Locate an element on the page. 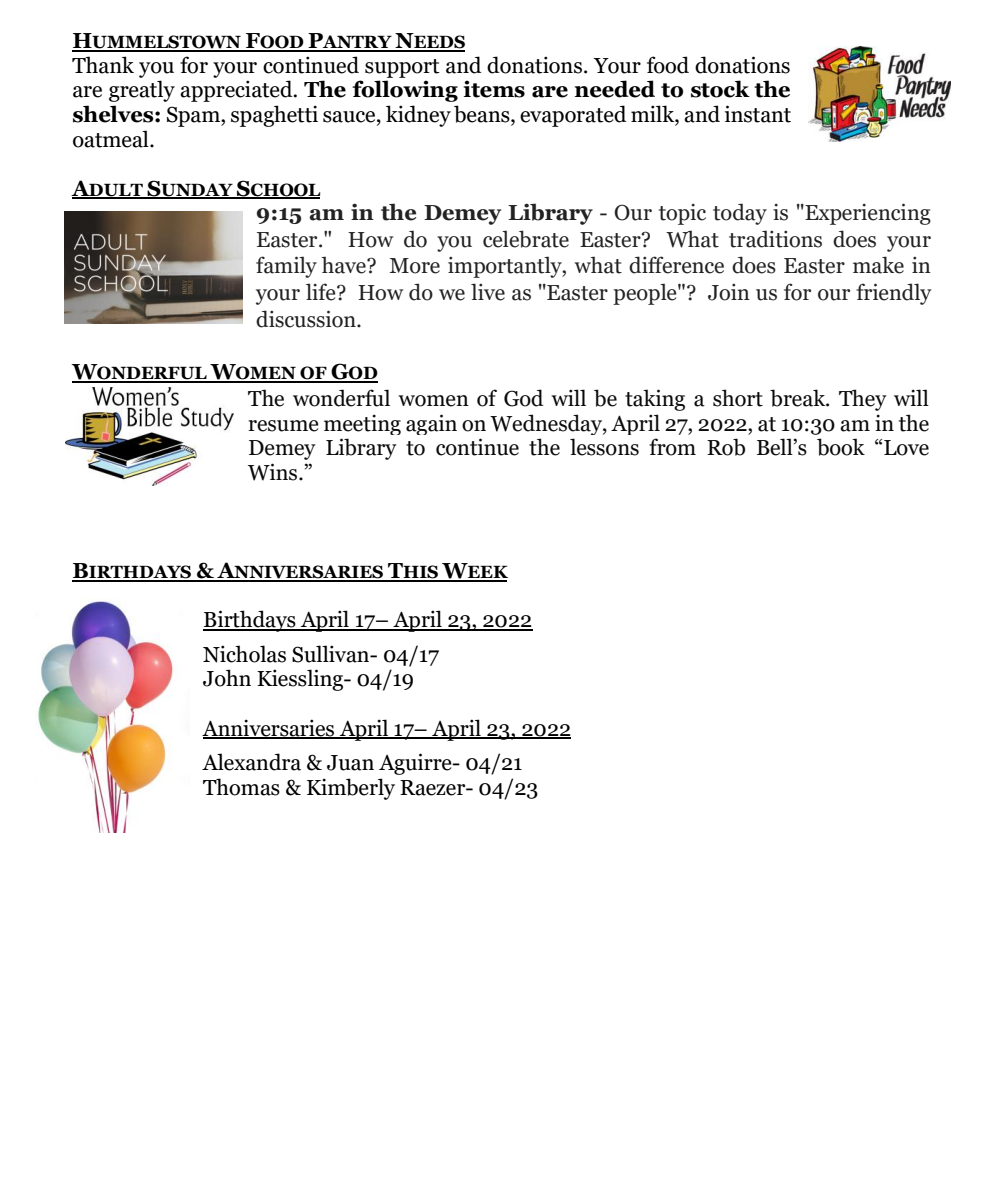  lessons is located at coordinates (604, 447).
